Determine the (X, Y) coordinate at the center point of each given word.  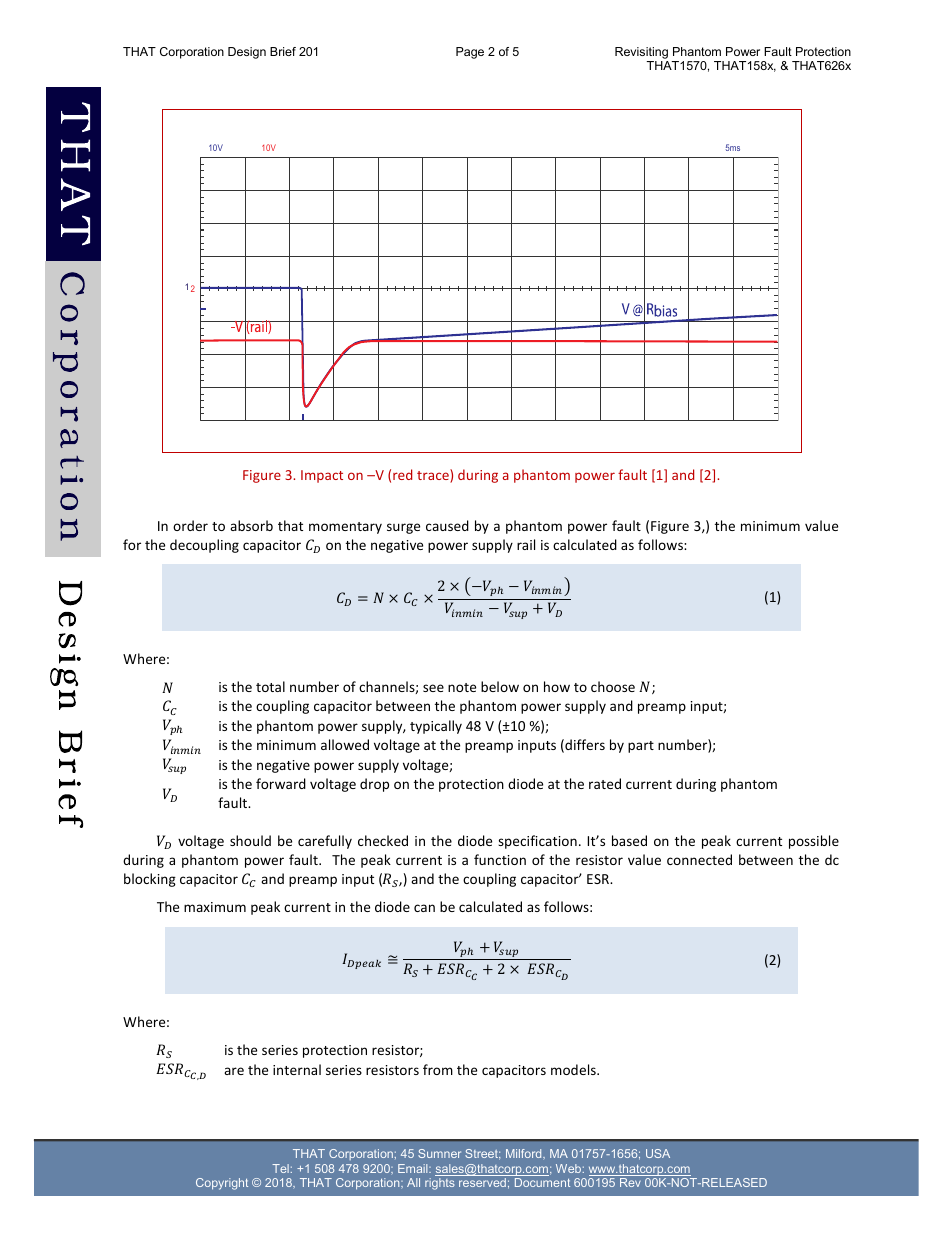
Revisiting (641, 53)
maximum (215, 907)
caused (447, 525)
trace (434, 476)
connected (699, 859)
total (270, 686)
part (641, 747)
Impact (322, 476)
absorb (251, 525)
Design (247, 53)
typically (436, 727)
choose (613, 686)
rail (526, 544)
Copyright (222, 1184)
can (424, 908)
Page (470, 53)
